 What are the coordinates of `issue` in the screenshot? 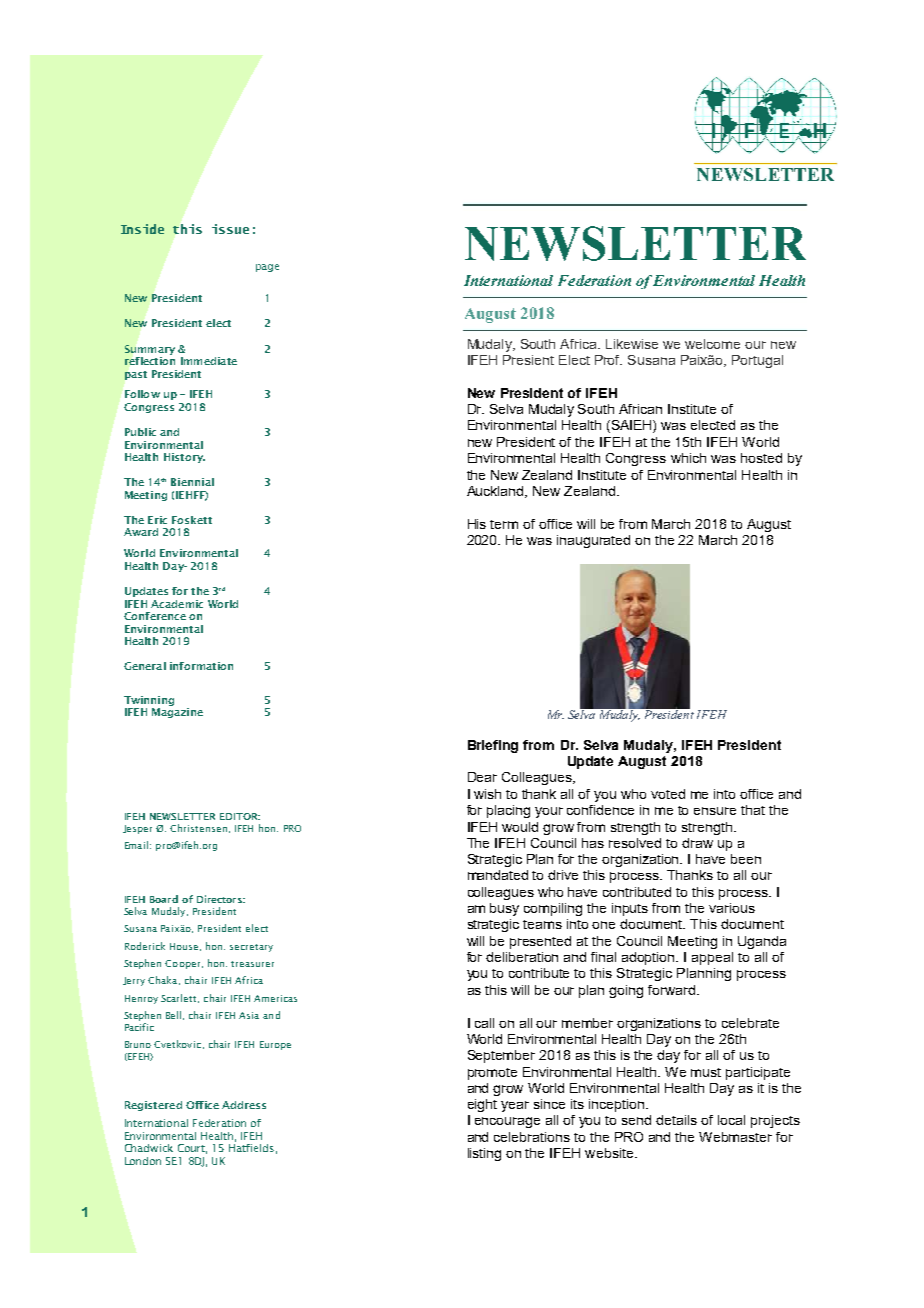 It's located at (230, 229).
